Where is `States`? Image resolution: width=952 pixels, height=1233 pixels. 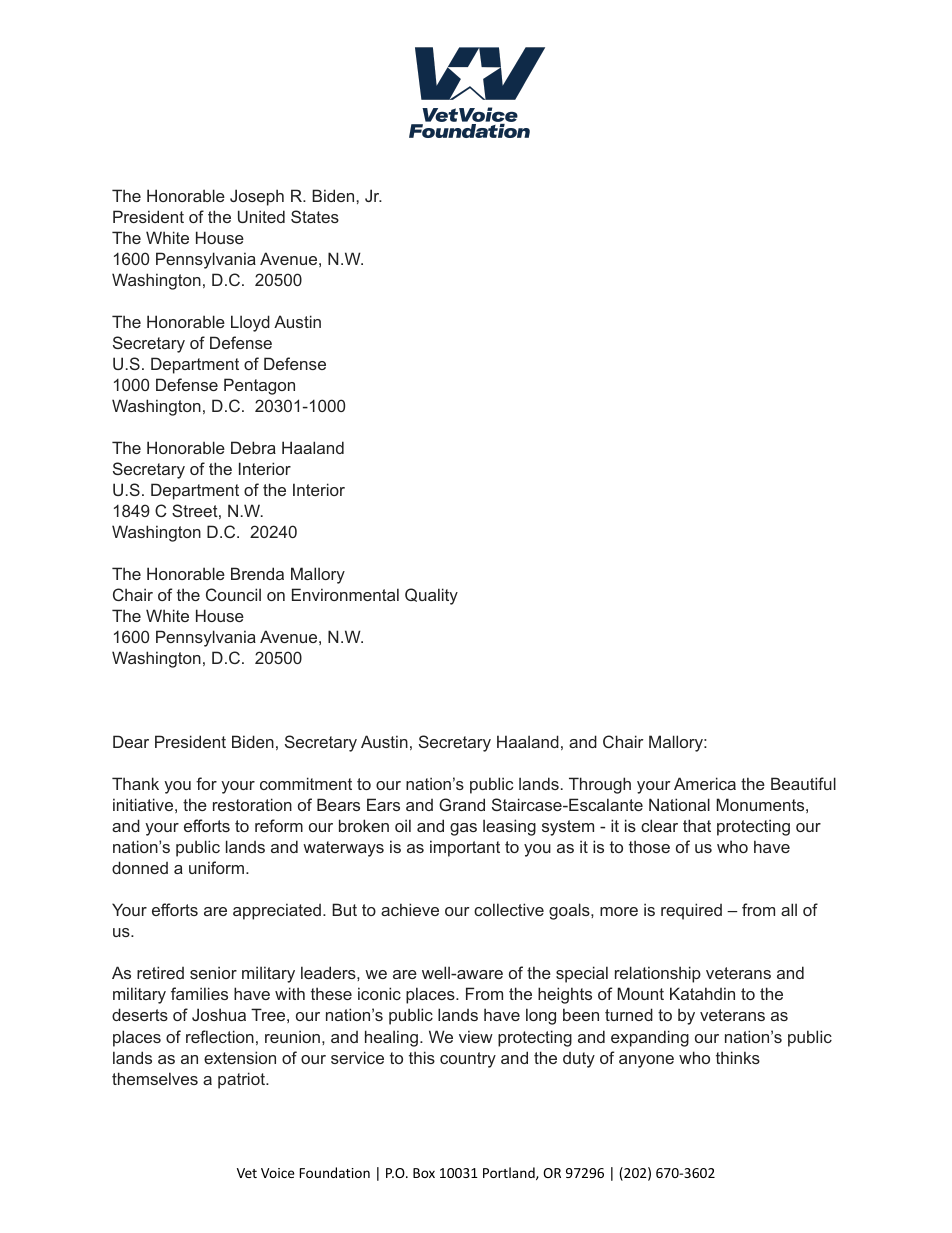
States is located at coordinates (315, 216).
